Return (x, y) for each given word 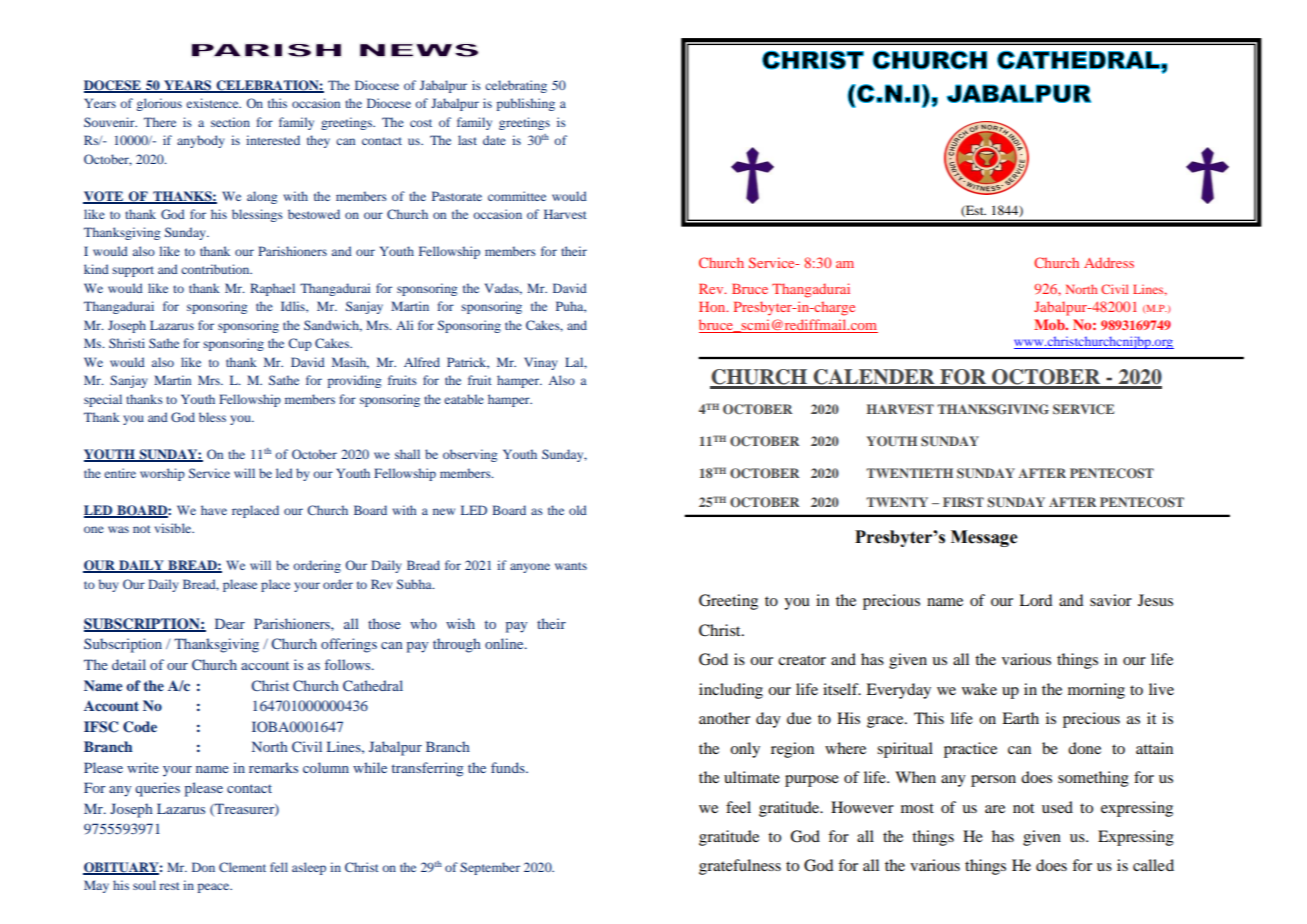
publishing (526, 104)
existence (213, 103)
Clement (242, 867)
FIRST (963, 502)
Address (1109, 262)
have (214, 510)
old (578, 510)
